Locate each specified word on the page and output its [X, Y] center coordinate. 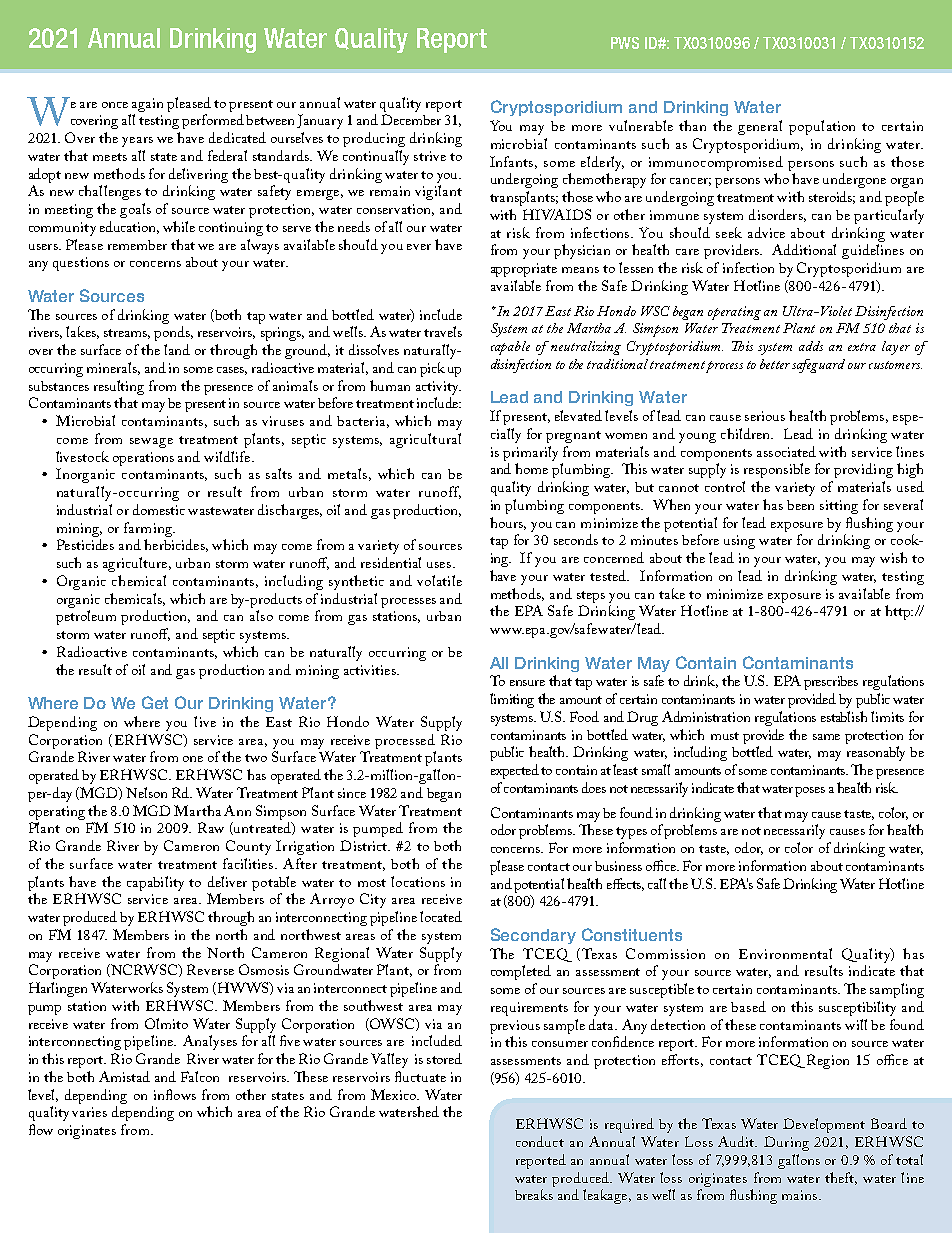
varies [89, 1112]
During [786, 1143]
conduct [540, 1141]
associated [786, 451]
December [411, 119]
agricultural [425, 440]
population [822, 127]
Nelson [146, 792]
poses [810, 792]
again [147, 105]
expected [515, 771]
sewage [151, 443]
